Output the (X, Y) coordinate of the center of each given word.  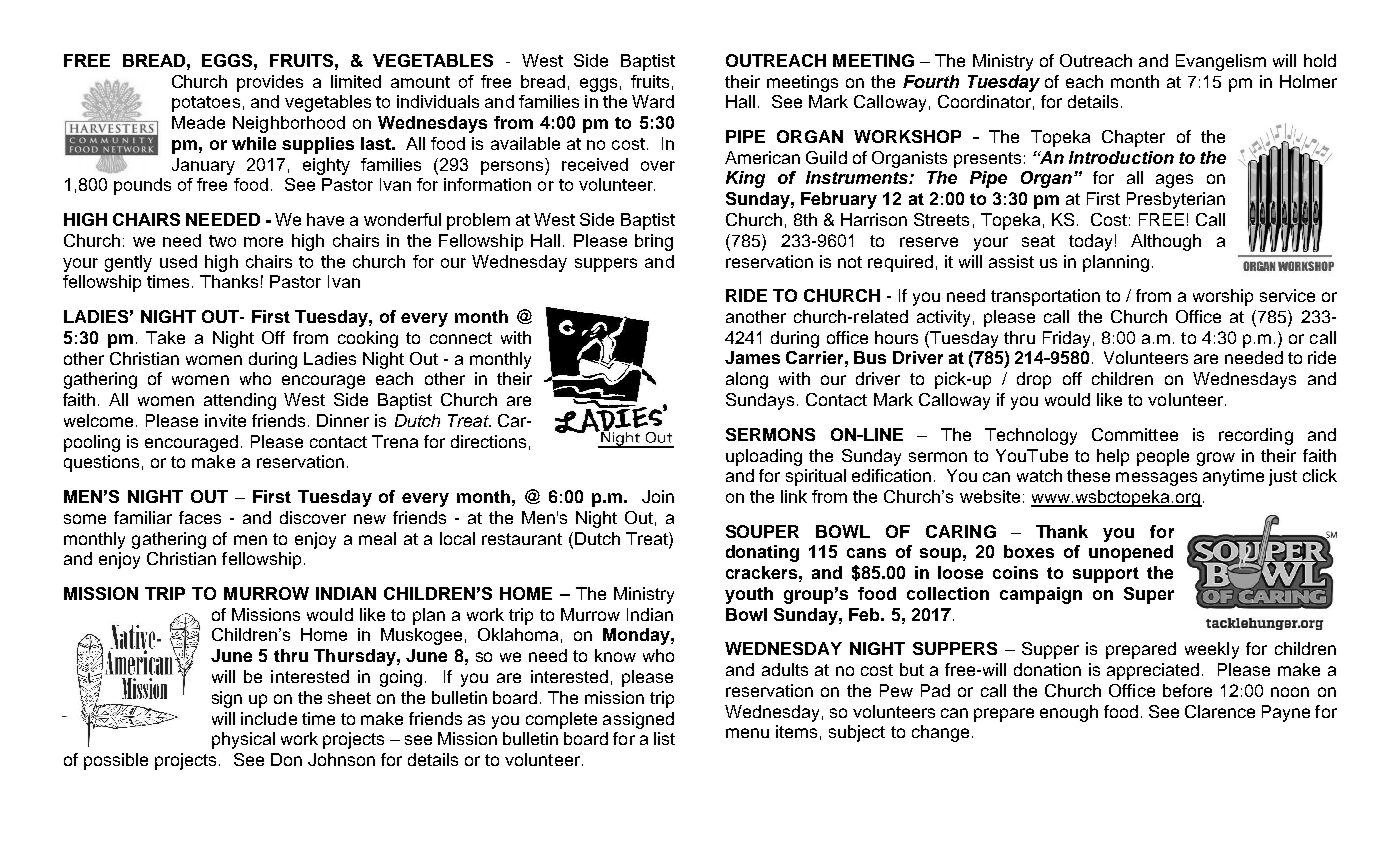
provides (270, 83)
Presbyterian (1176, 200)
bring (654, 242)
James (752, 357)
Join (658, 496)
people (1163, 457)
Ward (653, 101)
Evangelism (1221, 62)
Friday (1066, 339)
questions (101, 463)
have (325, 219)
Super (1149, 595)
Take (165, 337)
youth (749, 595)
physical (243, 740)
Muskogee (421, 636)
